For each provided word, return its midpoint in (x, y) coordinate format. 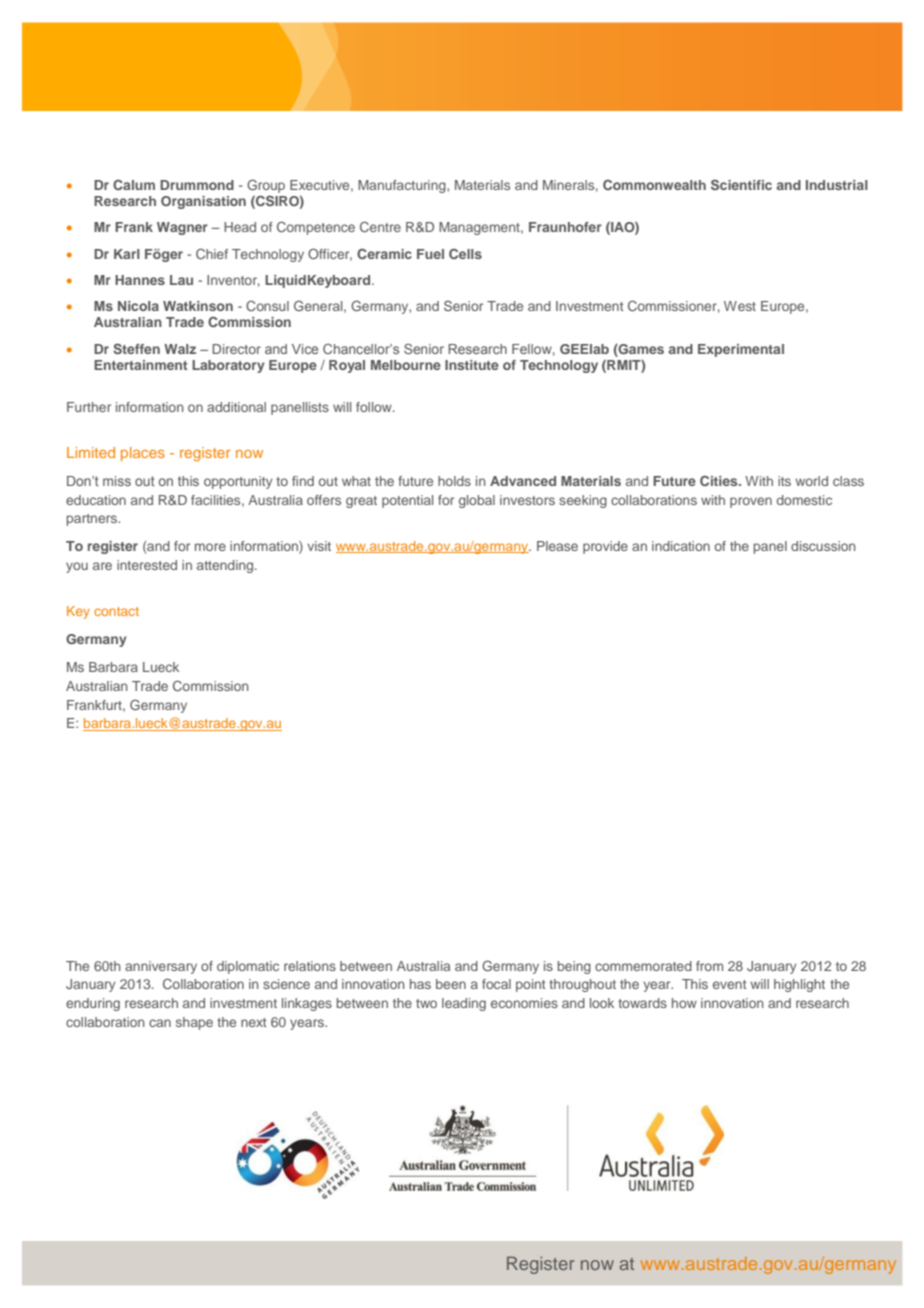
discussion (823, 546)
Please (557, 546)
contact (116, 611)
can (160, 1023)
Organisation (203, 202)
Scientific (741, 184)
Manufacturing (403, 186)
